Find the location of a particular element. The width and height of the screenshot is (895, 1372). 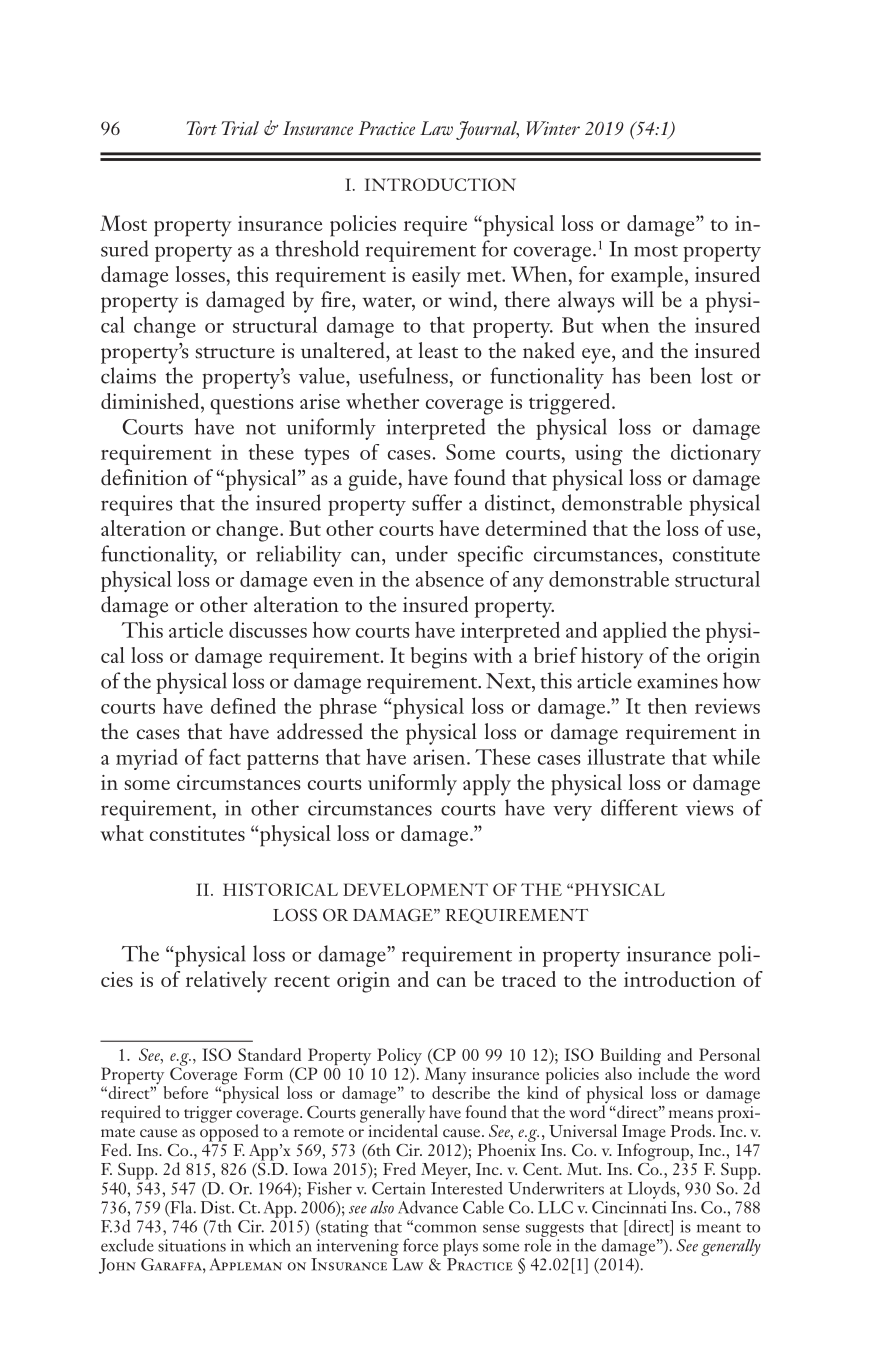

relatively is located at coordinates (226, 982).
